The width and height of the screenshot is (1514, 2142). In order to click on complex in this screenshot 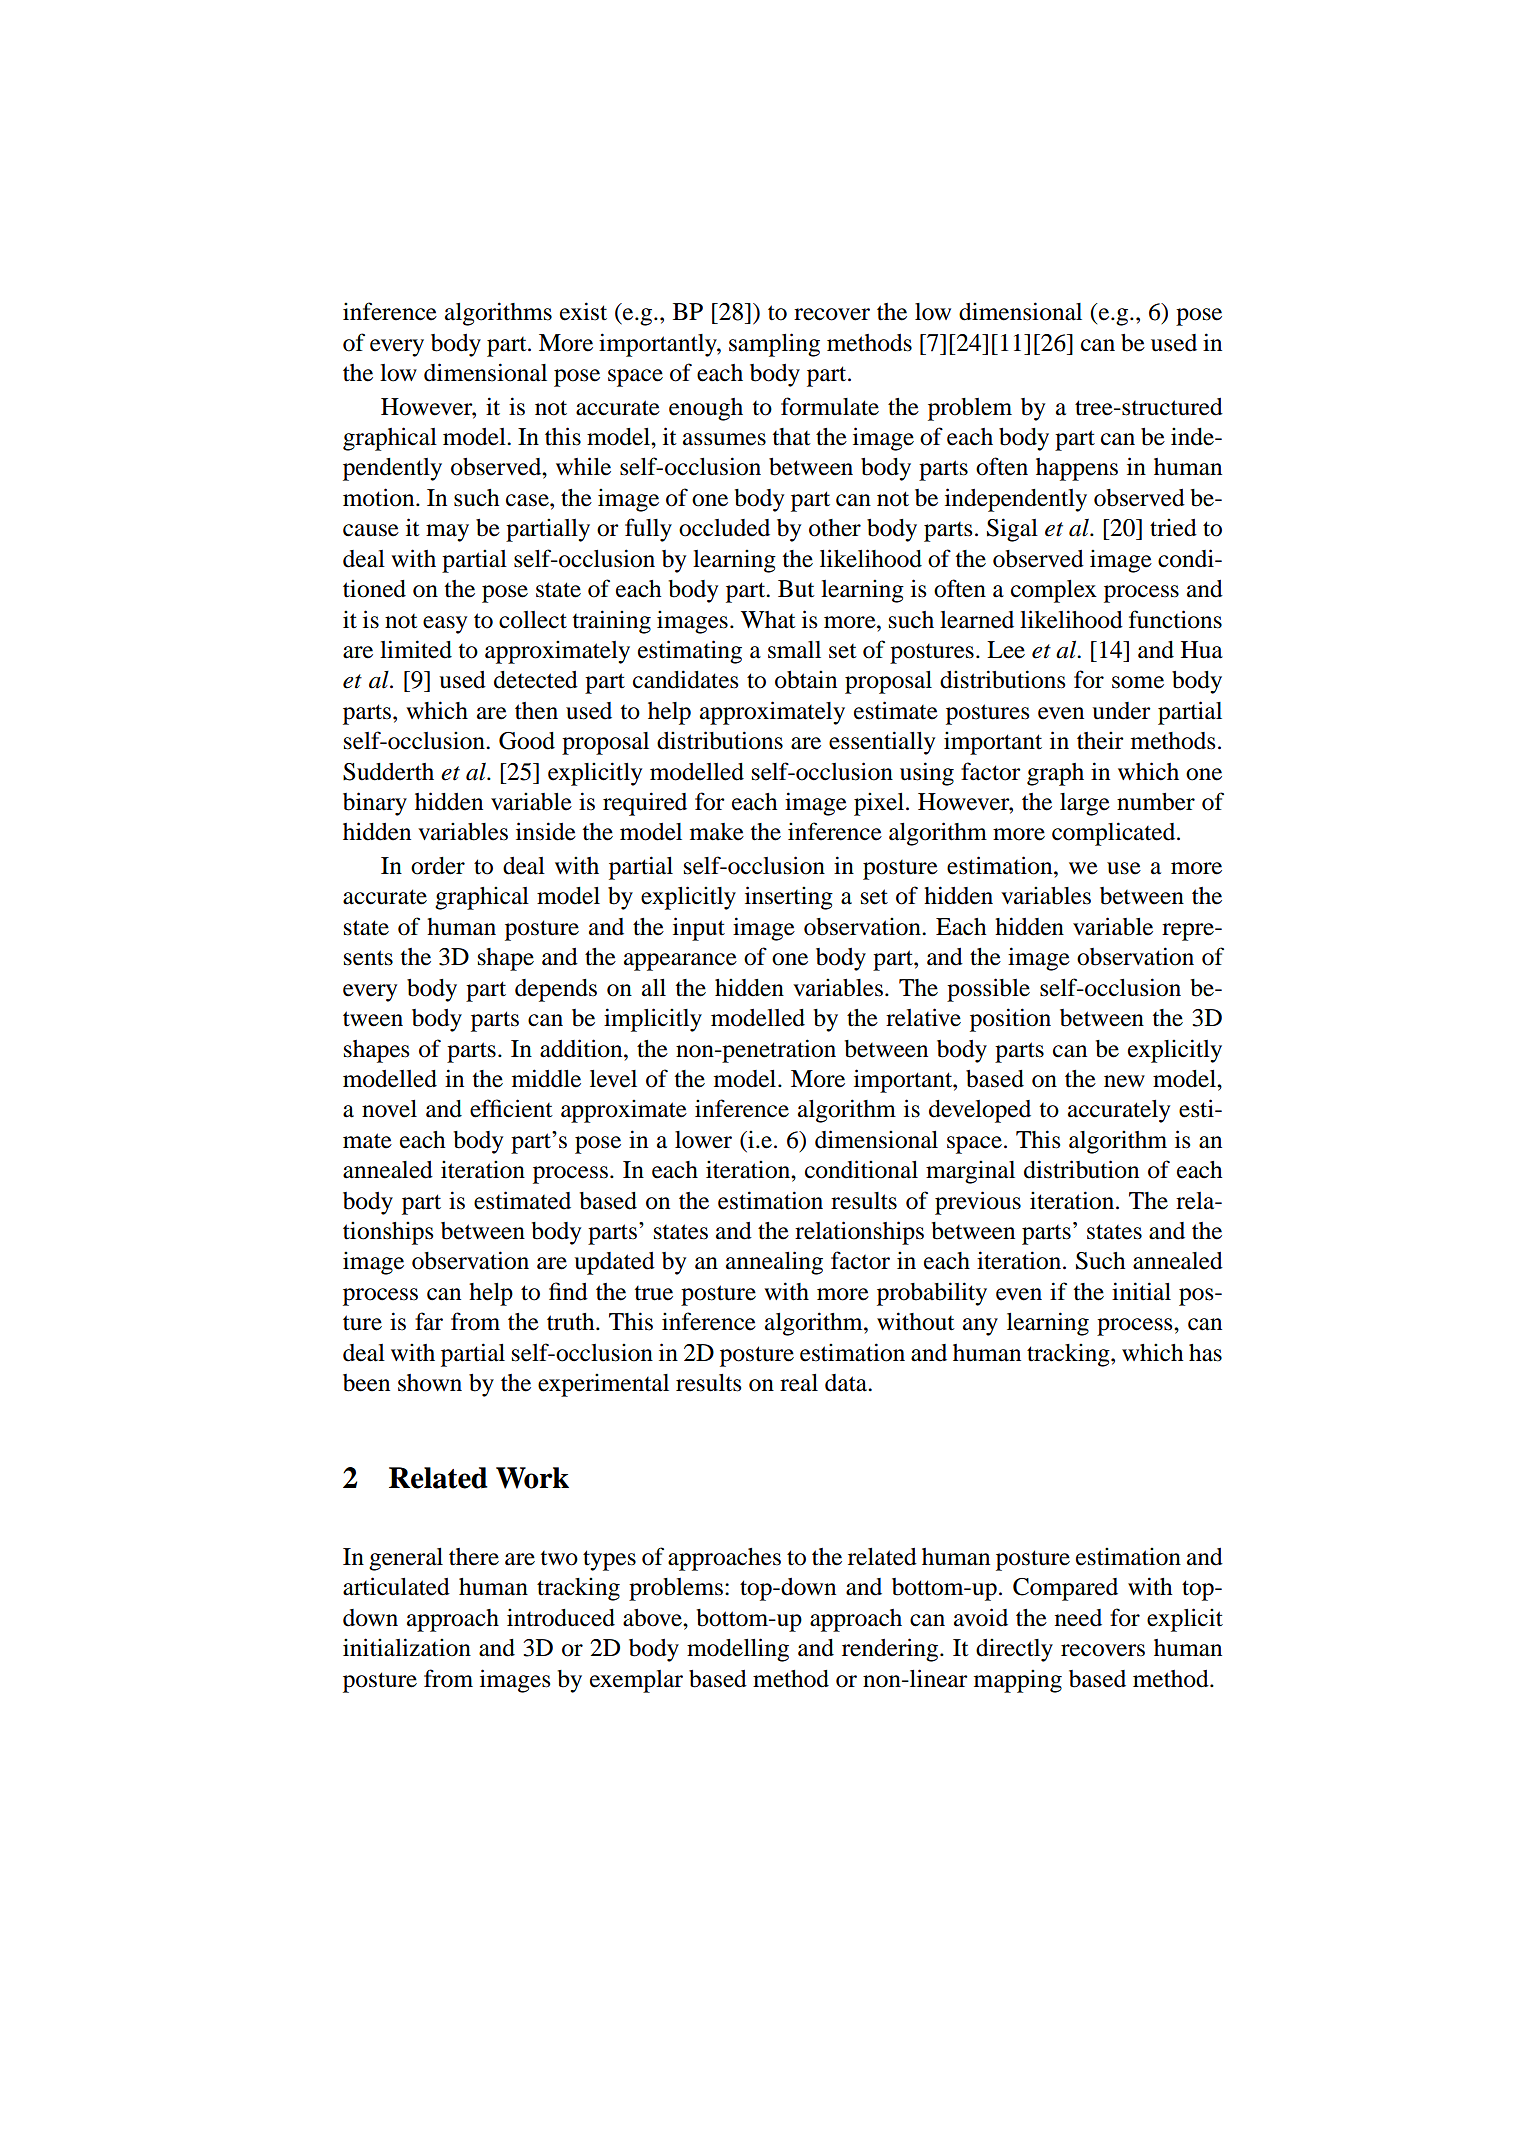, I will do `click(1054, 591)`.
